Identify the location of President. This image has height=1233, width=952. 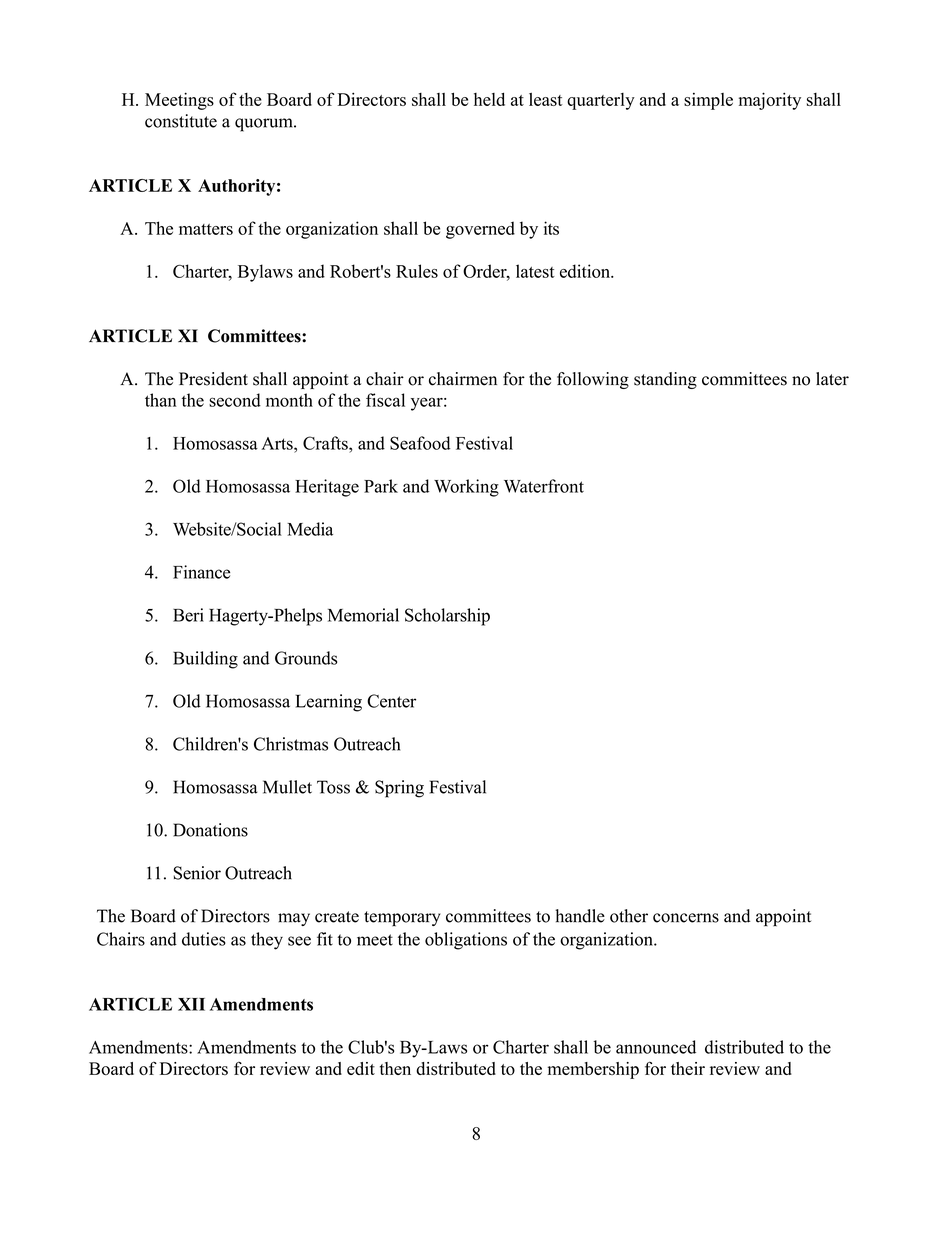
(213, 379).
